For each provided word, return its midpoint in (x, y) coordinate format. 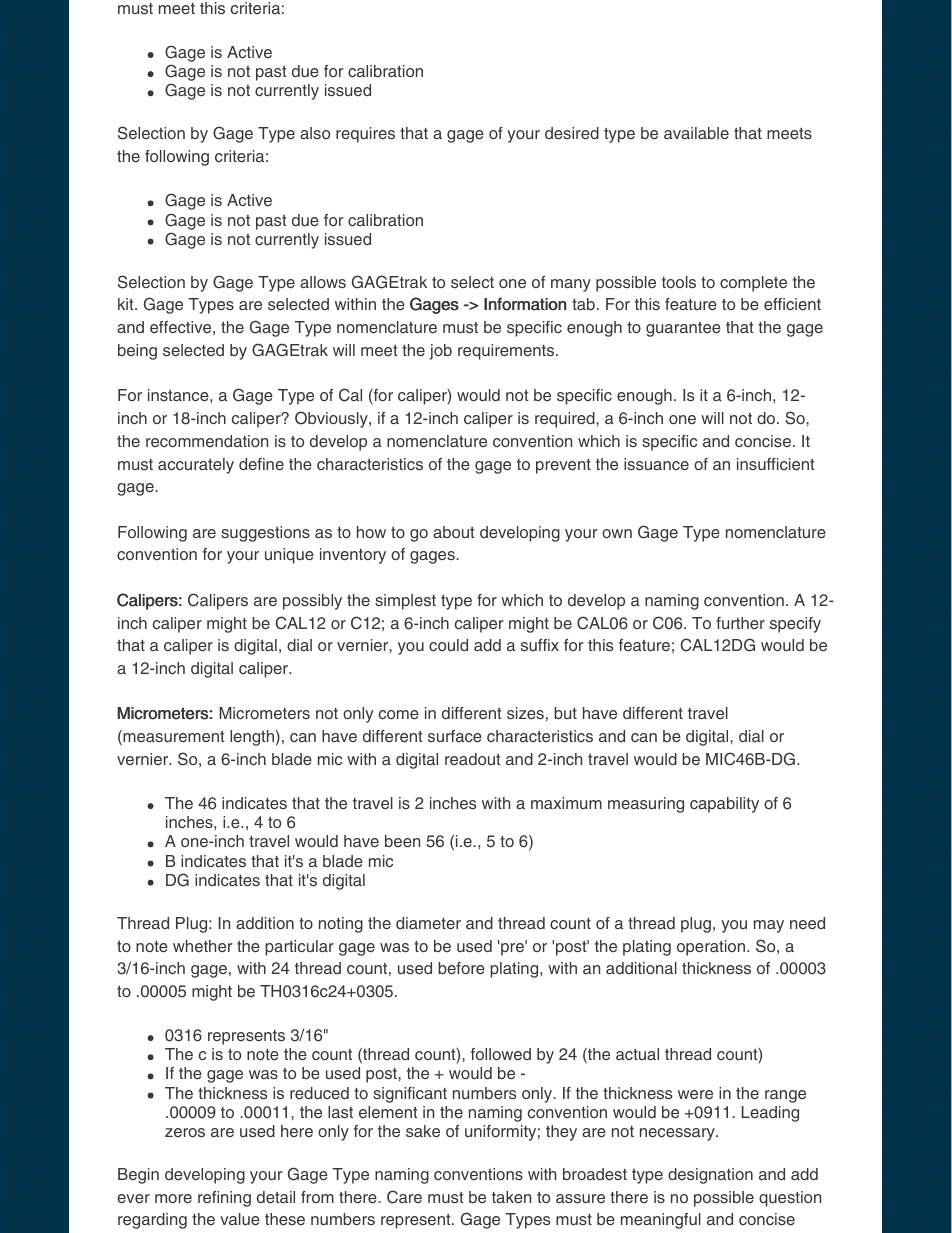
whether (203, 946)
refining (224, 1199)
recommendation (207, 441)
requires (365, 135)
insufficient (776, 464)
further (740, 623)
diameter (428, 923)
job (441, 352)
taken (511, 1197)
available (696, 133)
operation (711, 948)
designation (710, 1176)
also (315, 133)
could (448, 645)
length (252, 738)
